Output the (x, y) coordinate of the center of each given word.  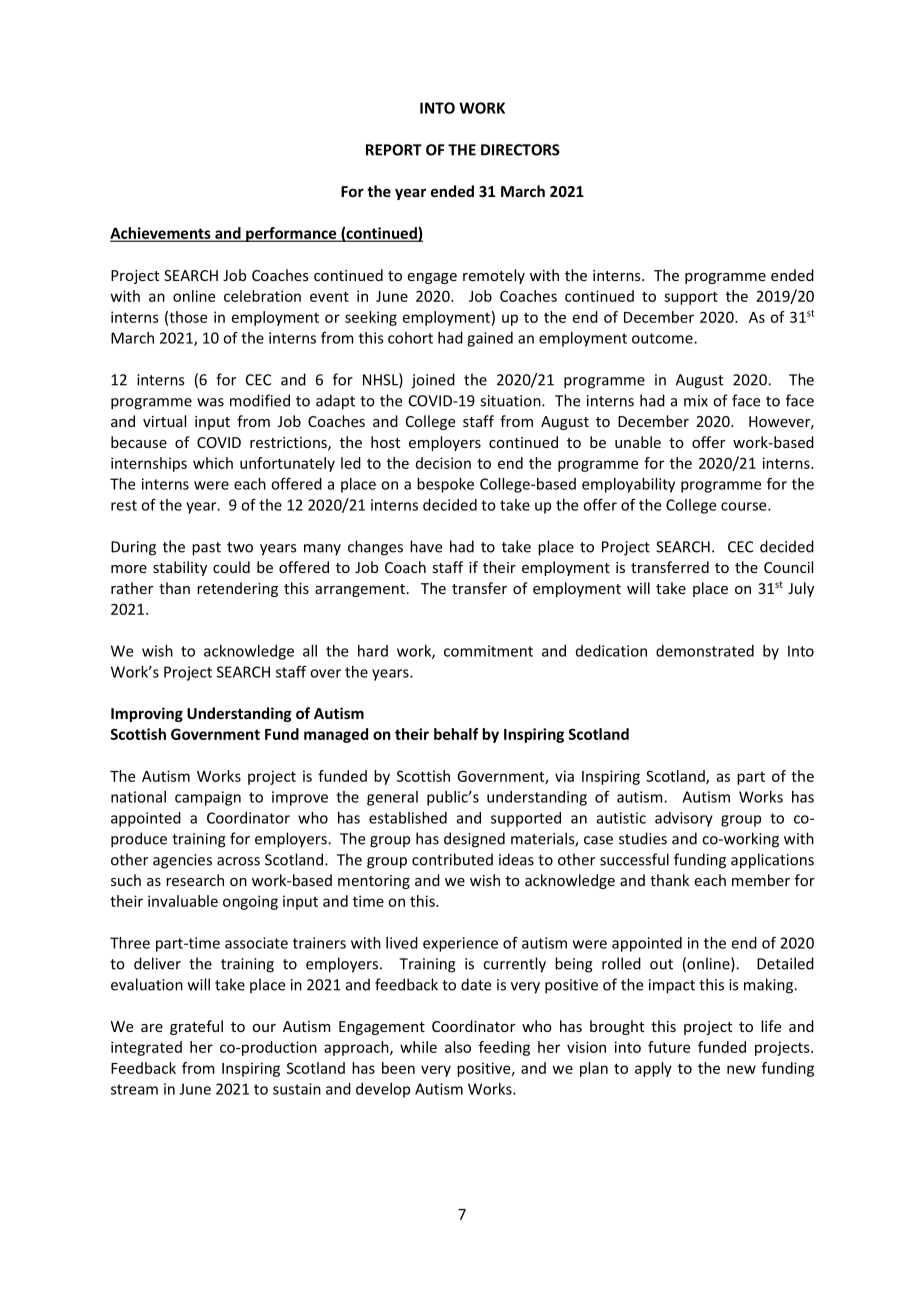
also (458, 1047)
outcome (663, 338)
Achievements (161, 234)
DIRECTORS (520, 150)
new (741, 1069)
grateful (196, 1027)
